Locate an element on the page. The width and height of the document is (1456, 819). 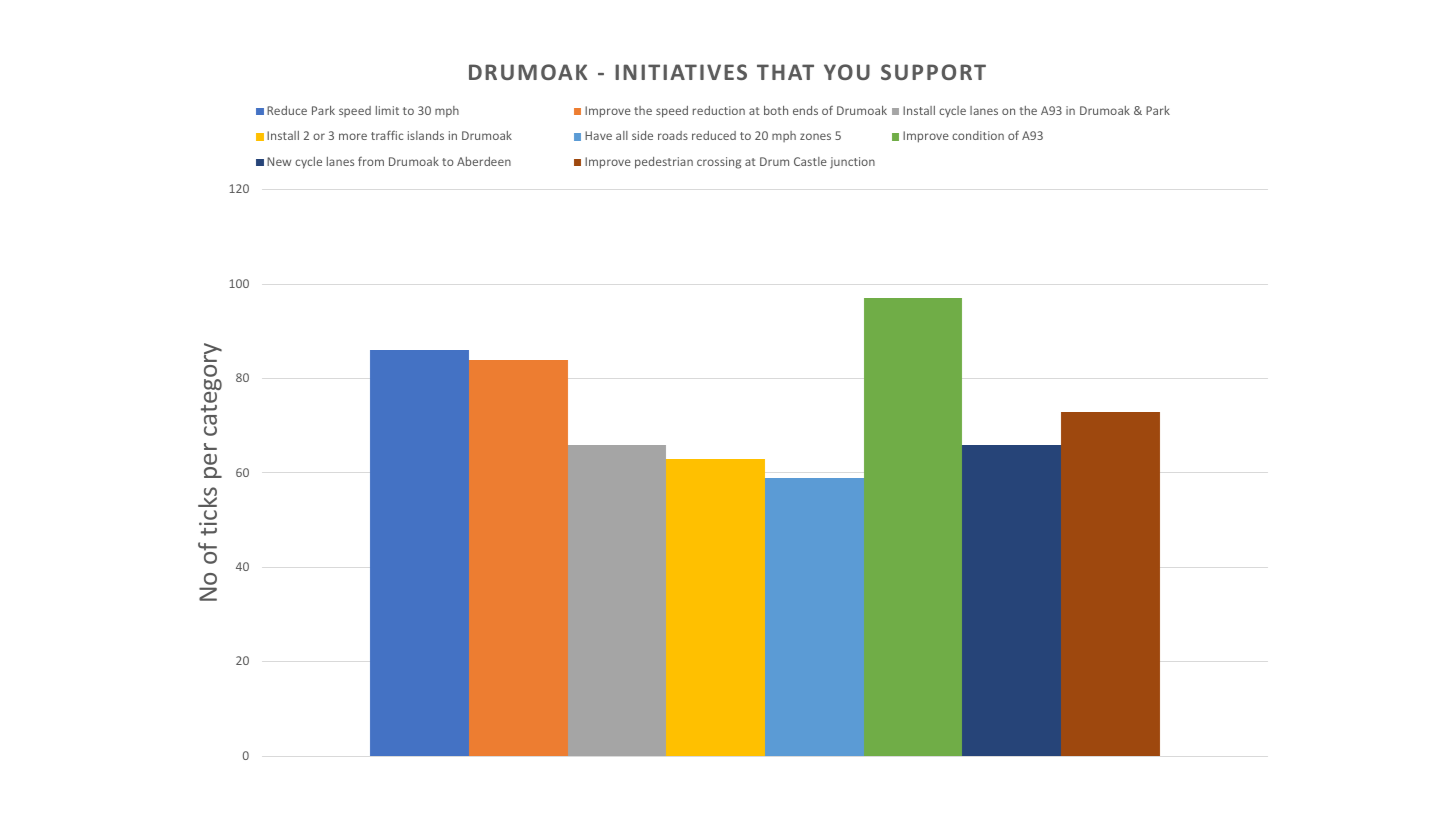
reduction is located at coordinates (719, 110).
